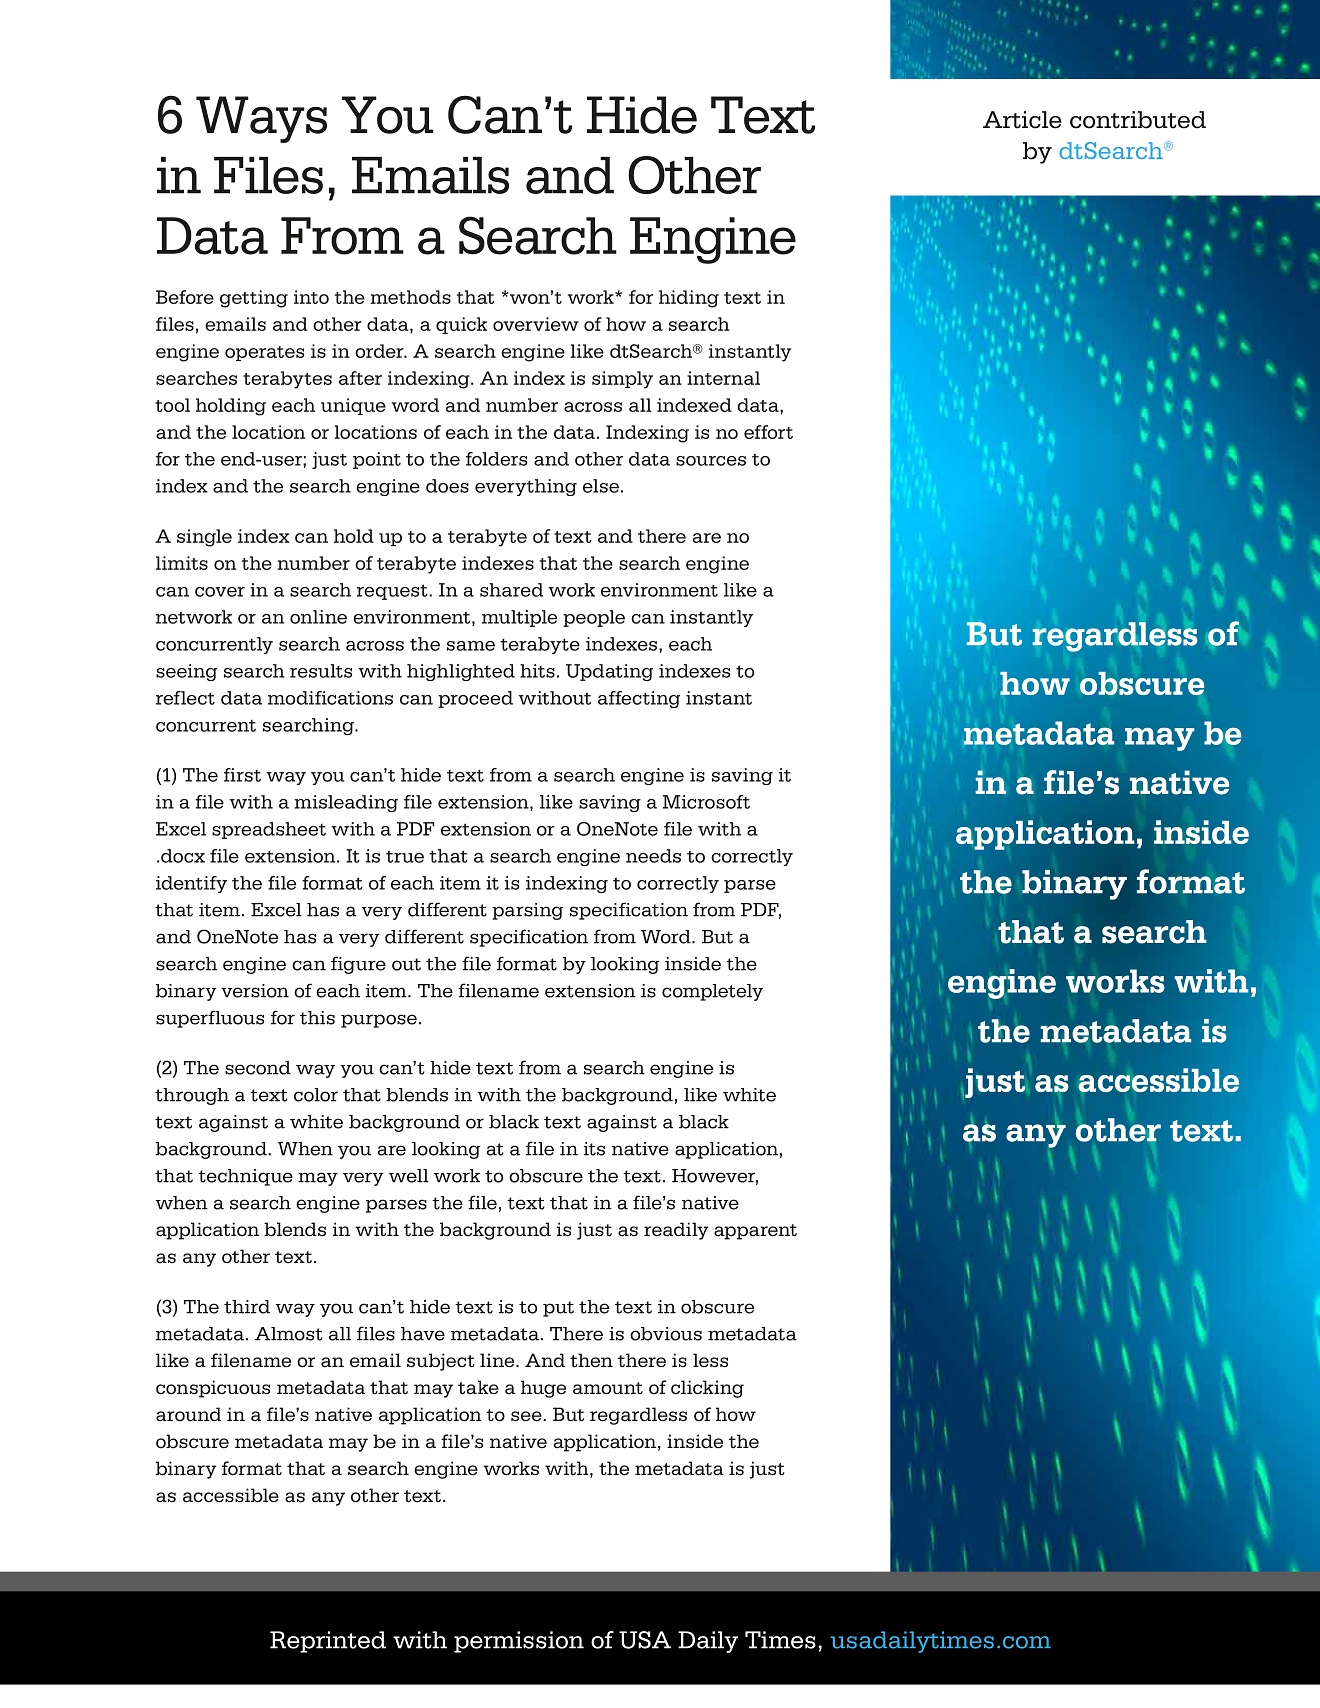 The height and width of the screenshot is (1708, 1320). What do you see at coordinates (706, 802) in the screenshot?
I see `Microsoft` at bounding box center [706, 802].
